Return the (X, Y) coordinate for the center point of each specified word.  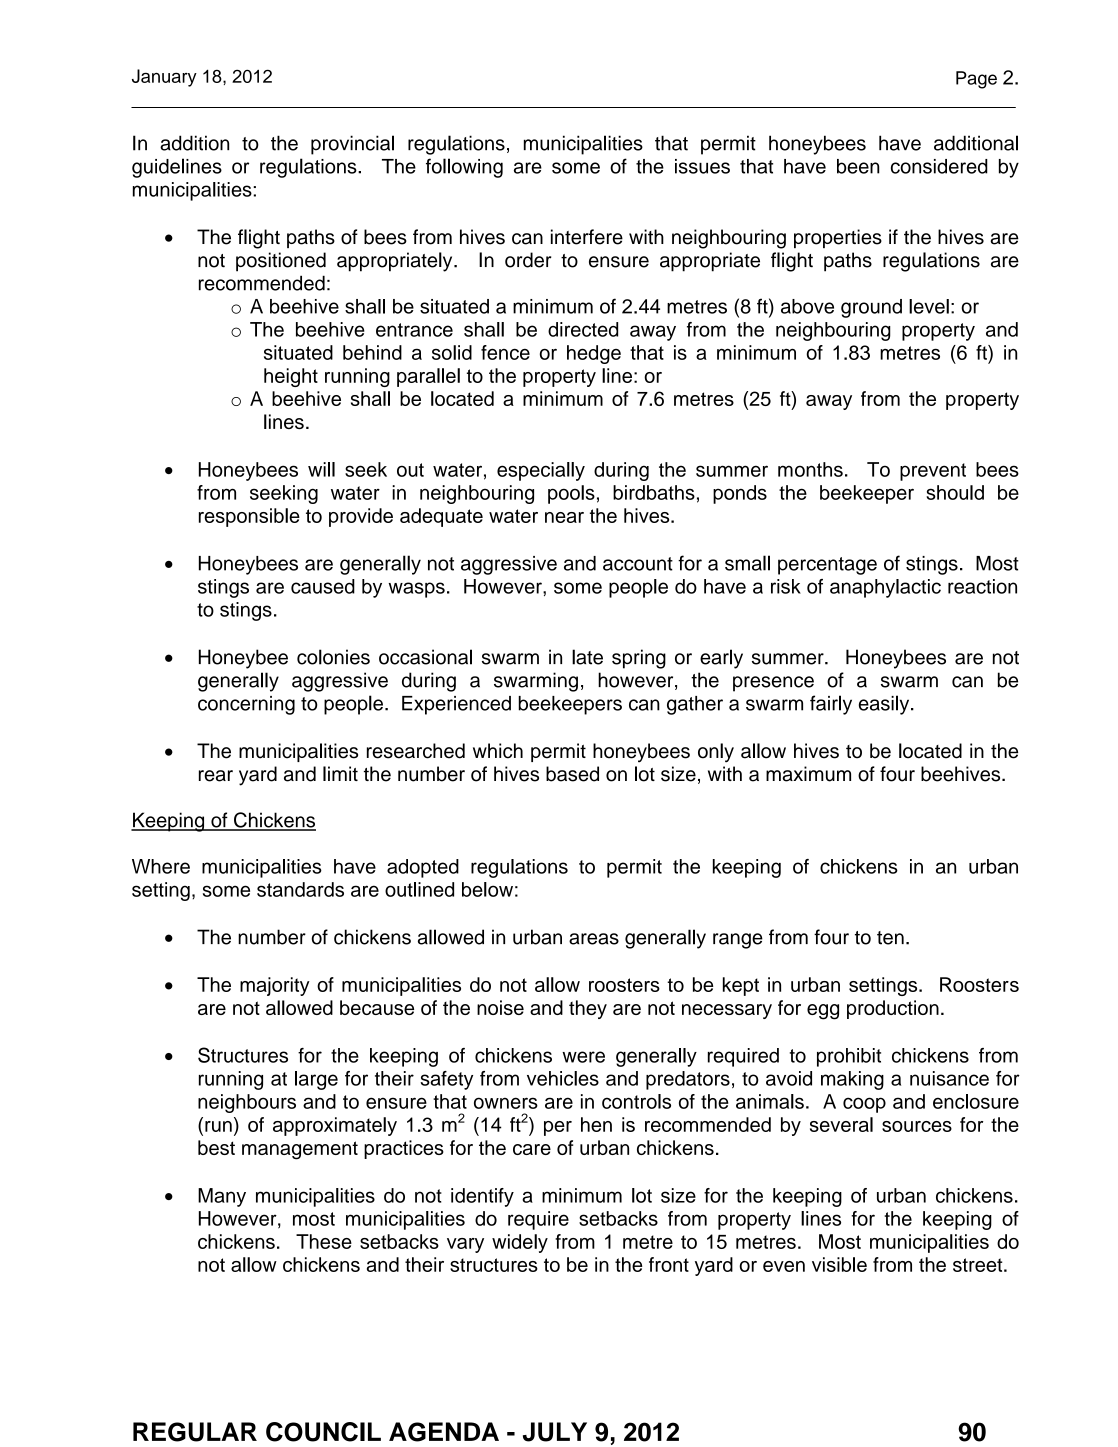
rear (216, 776)
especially (541, 471)
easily (885, 705)
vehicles (563, 1078)
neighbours (247, 1103)
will (321, 469)
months (810, 469)
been (858, 166)
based (572, 774)
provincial (352, 145)
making (852, 1080)
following (464, 168)
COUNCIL (323, 1432)
